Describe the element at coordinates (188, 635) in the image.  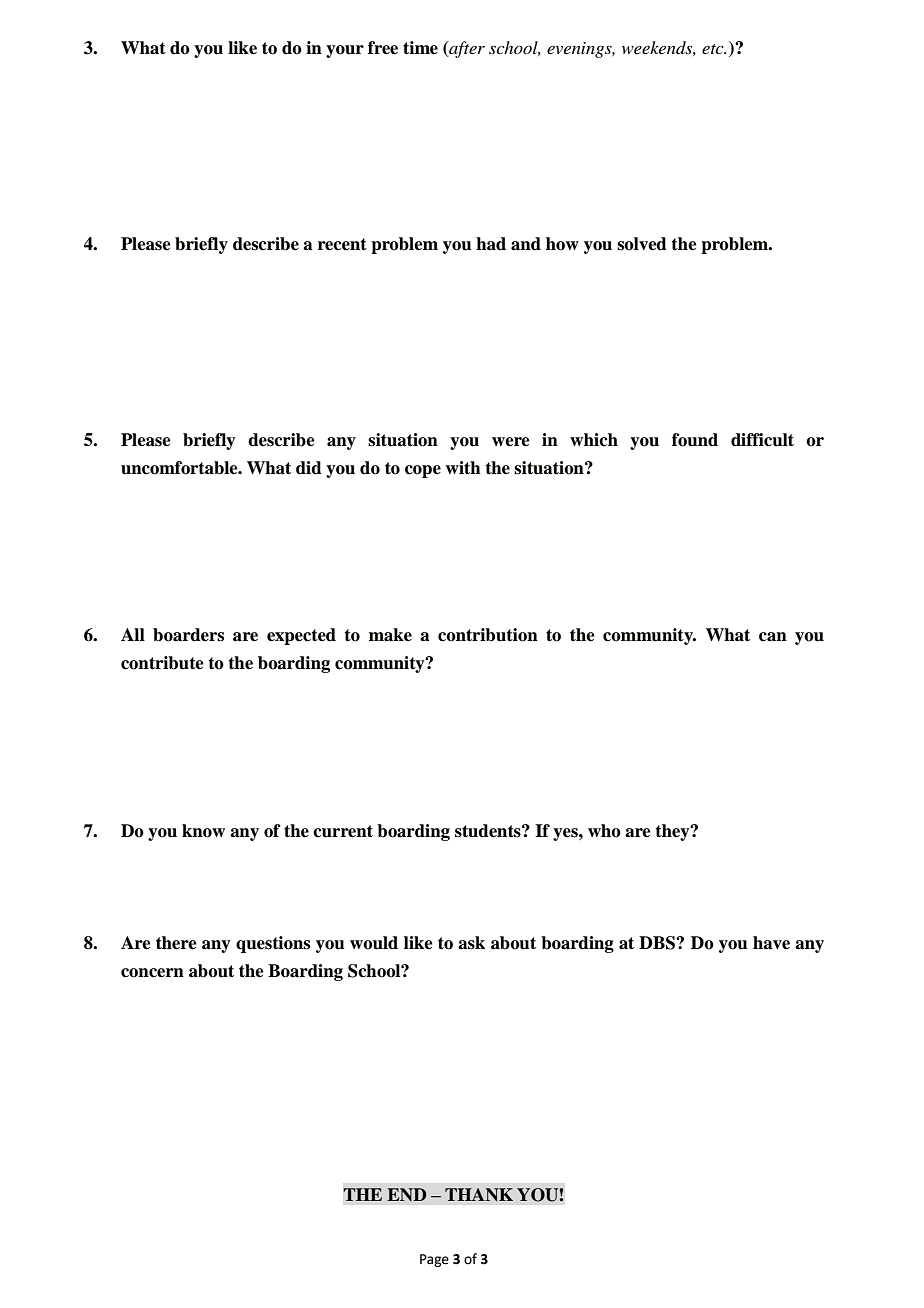
I see `boarders` at that location.
